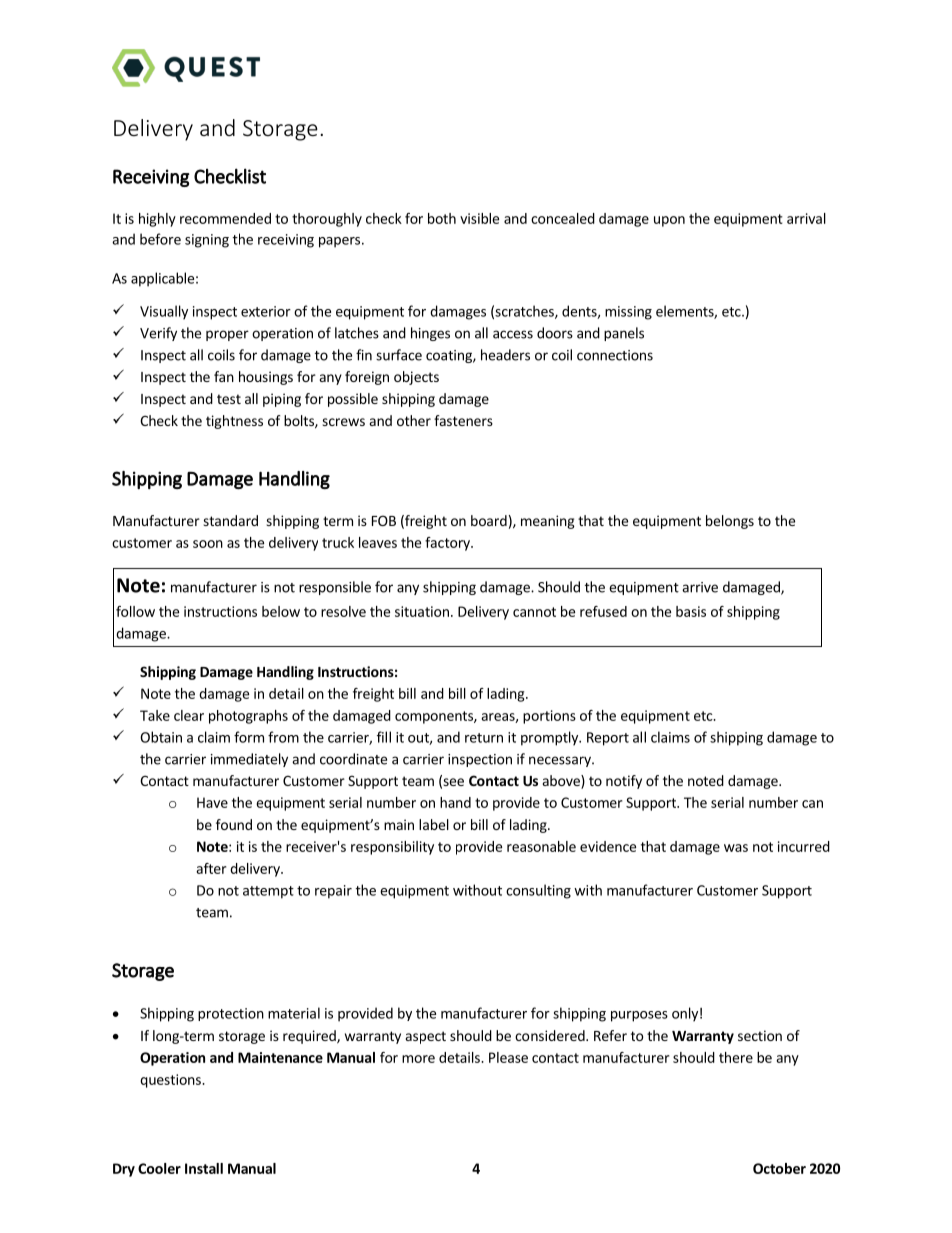 This screenshot has height=1233, width=952. Describe the element at coordinates (435, 717) in the screenshot. I see `components` at that location.
